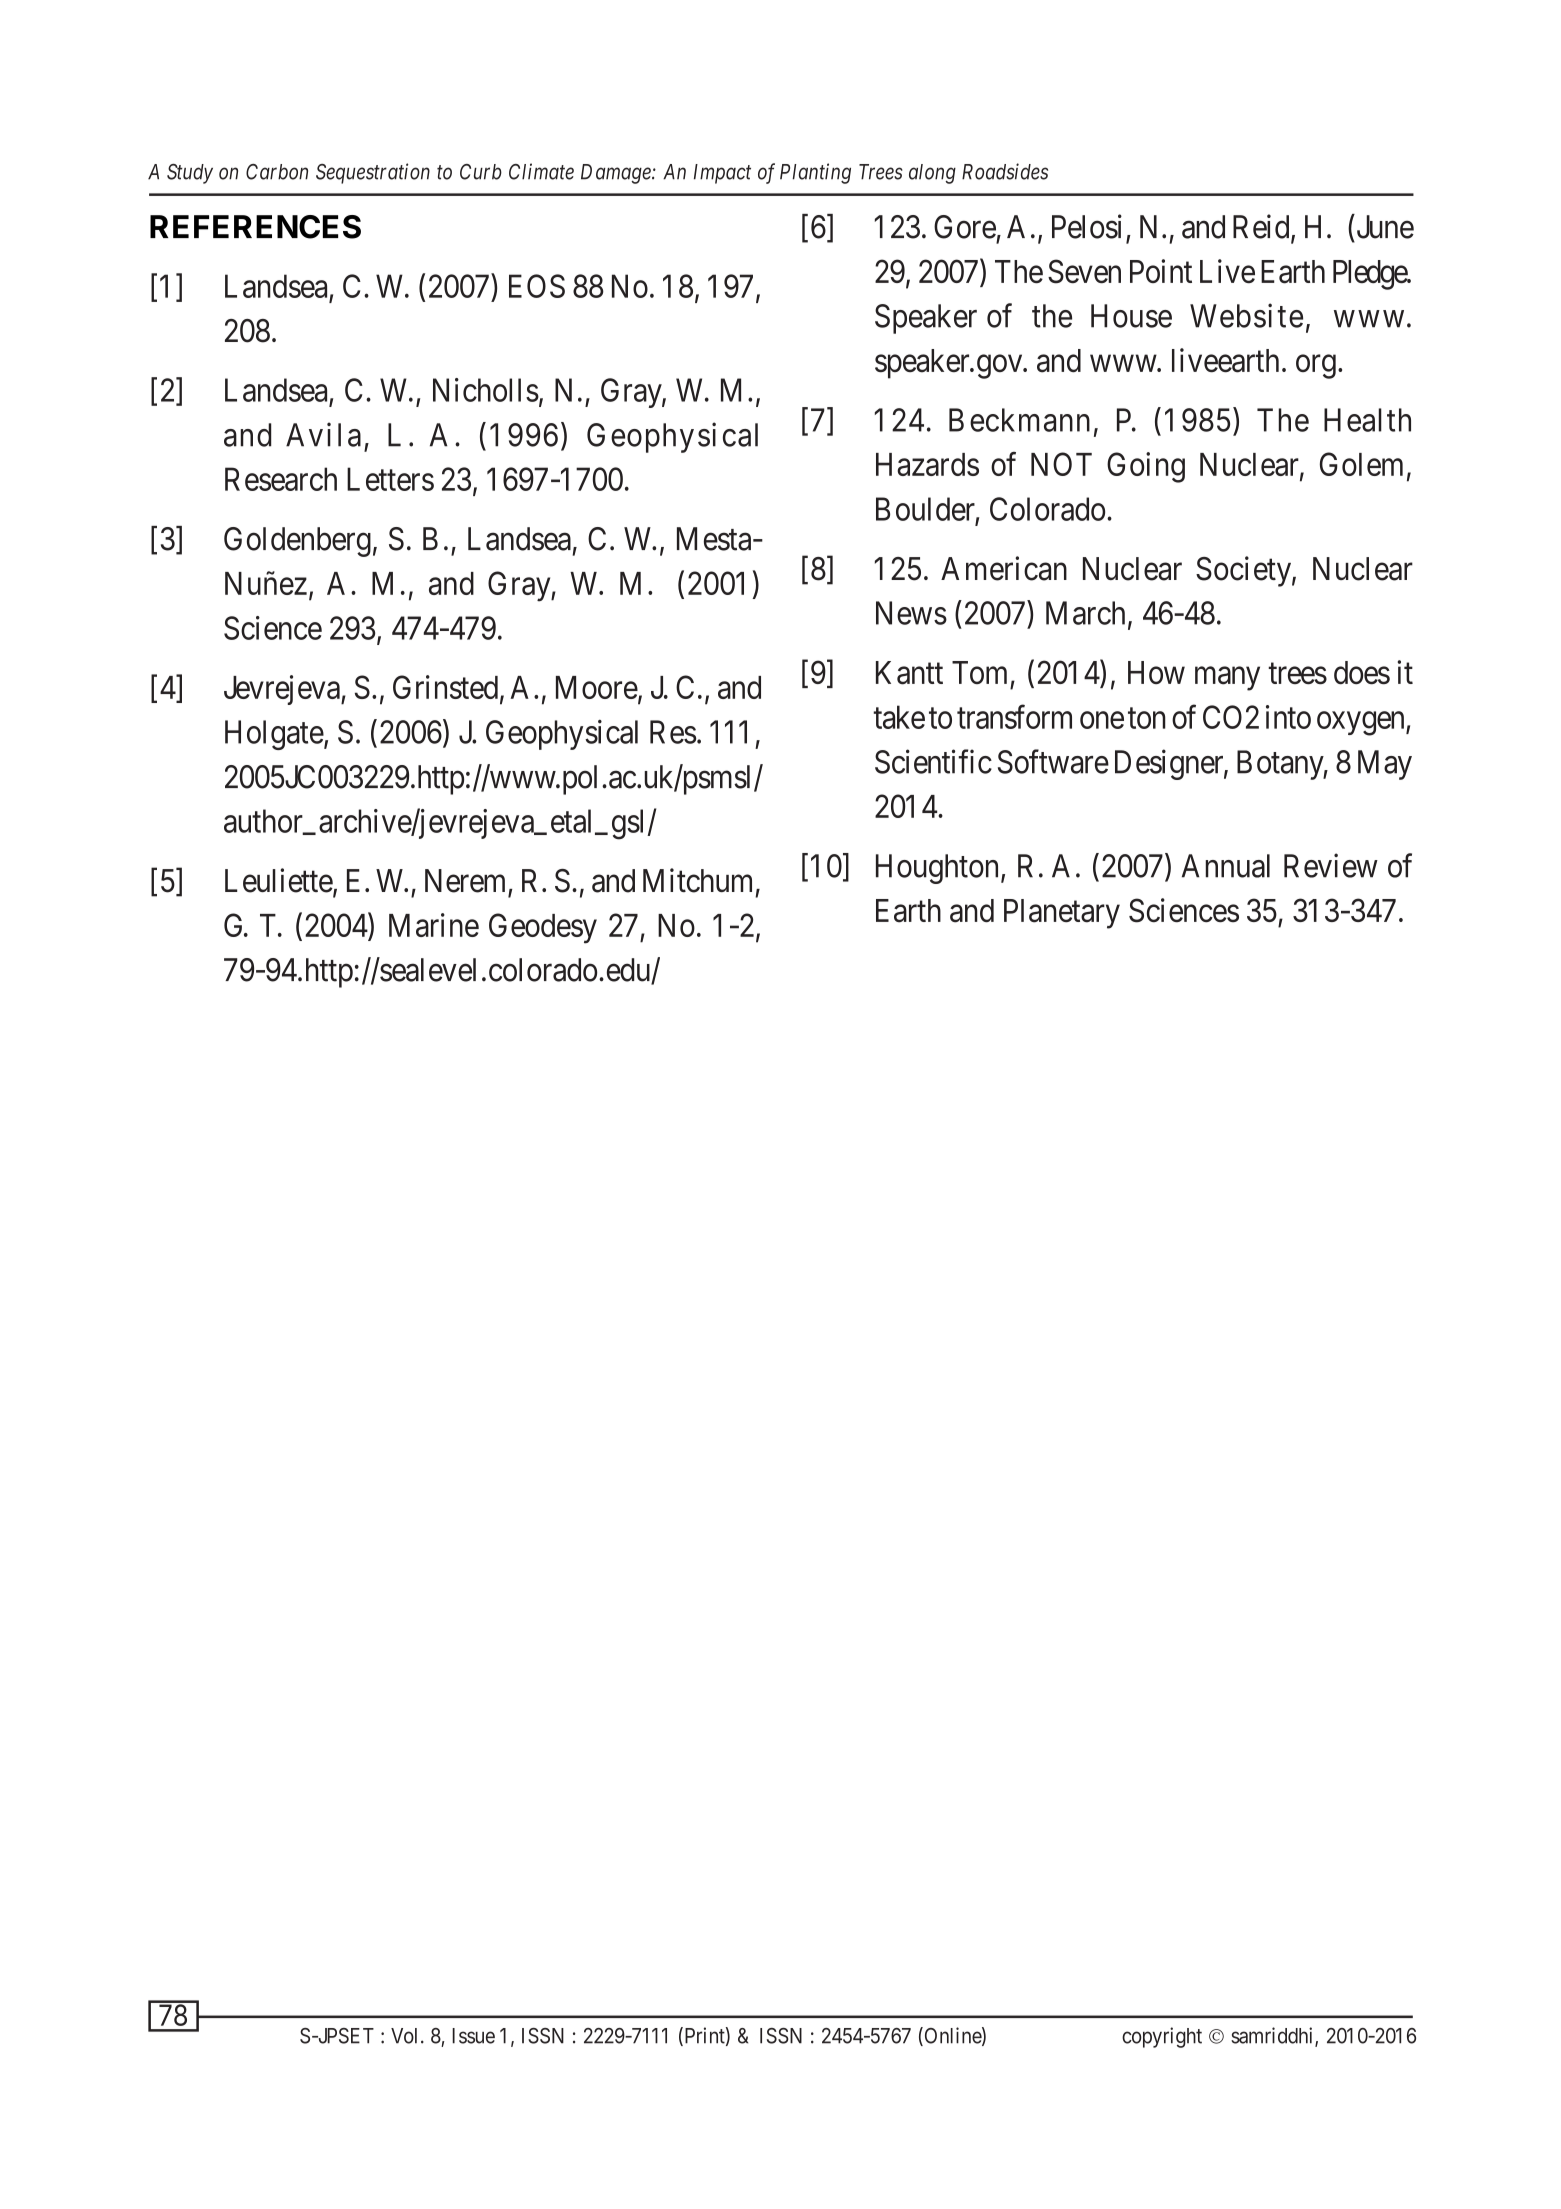 The image size is (1561, 2209). What do you see at coordinates (815, 173) in the image?
I see `Planting` at bounding box center [815, 173].
